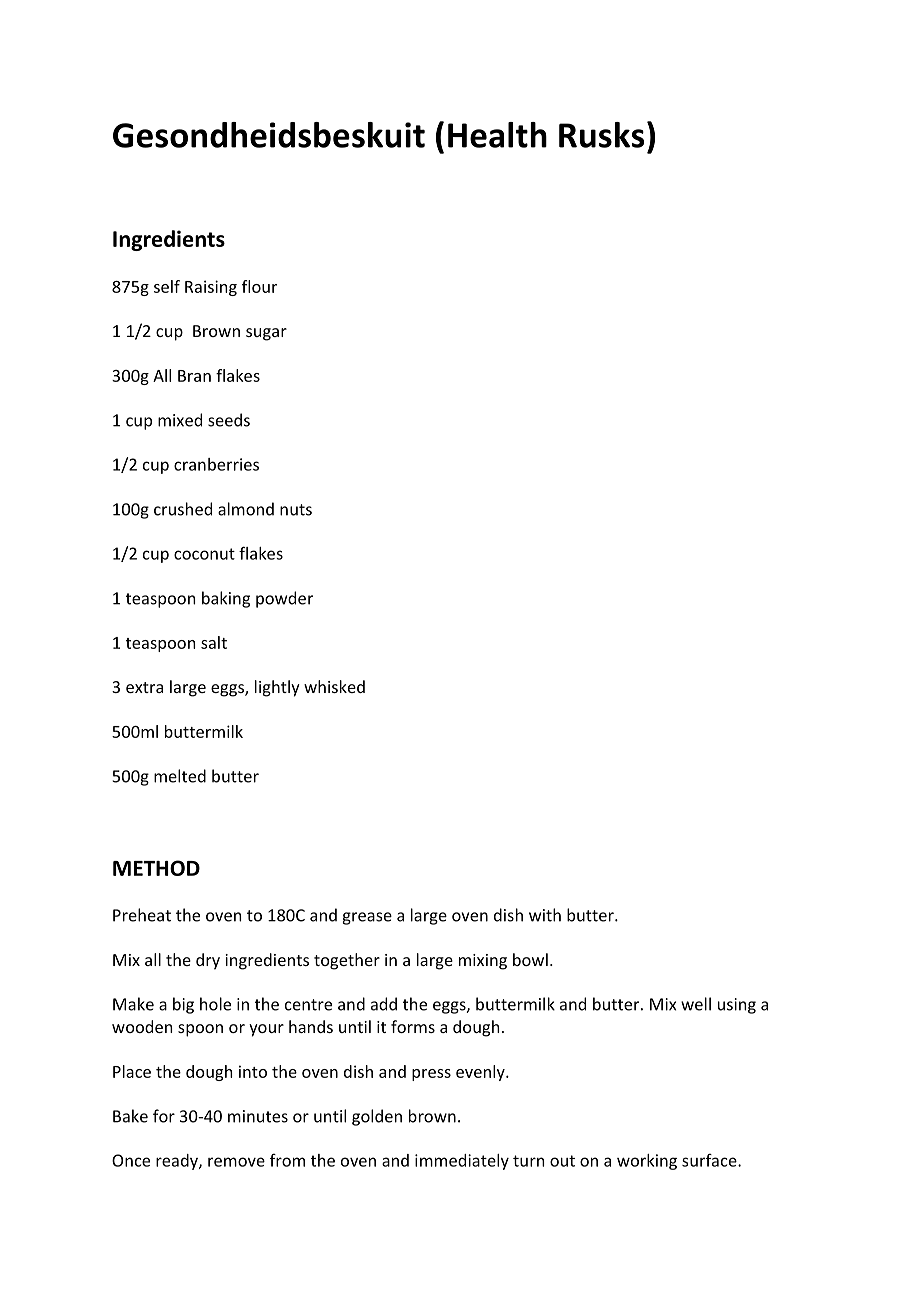 This document has width=924, height=1308. Describe the element at coordinates (211, 288) in the document. I see `Raising` at that location.
